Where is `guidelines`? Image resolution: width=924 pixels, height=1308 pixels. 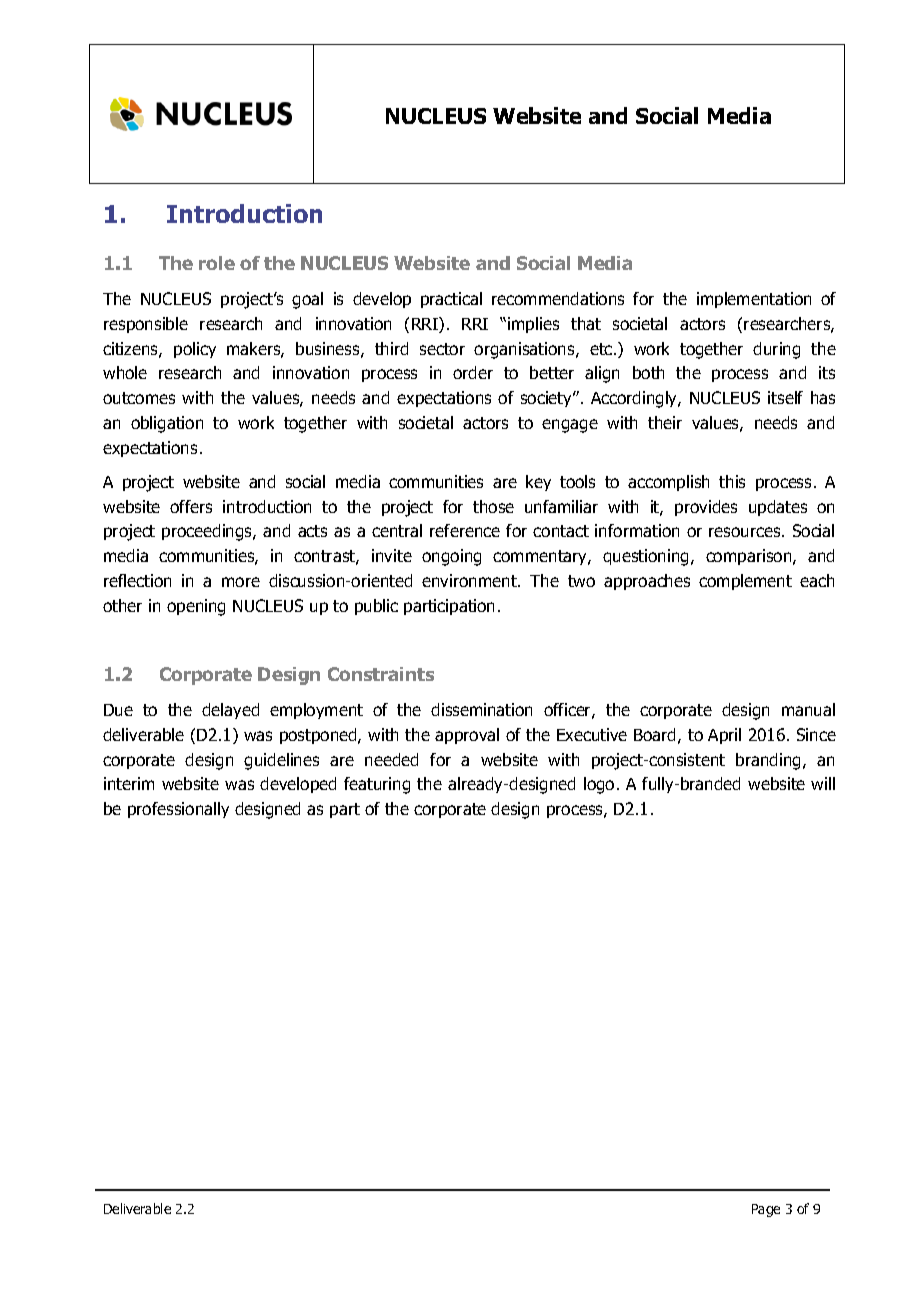 guidelines is located at coordinates (281, 761).
